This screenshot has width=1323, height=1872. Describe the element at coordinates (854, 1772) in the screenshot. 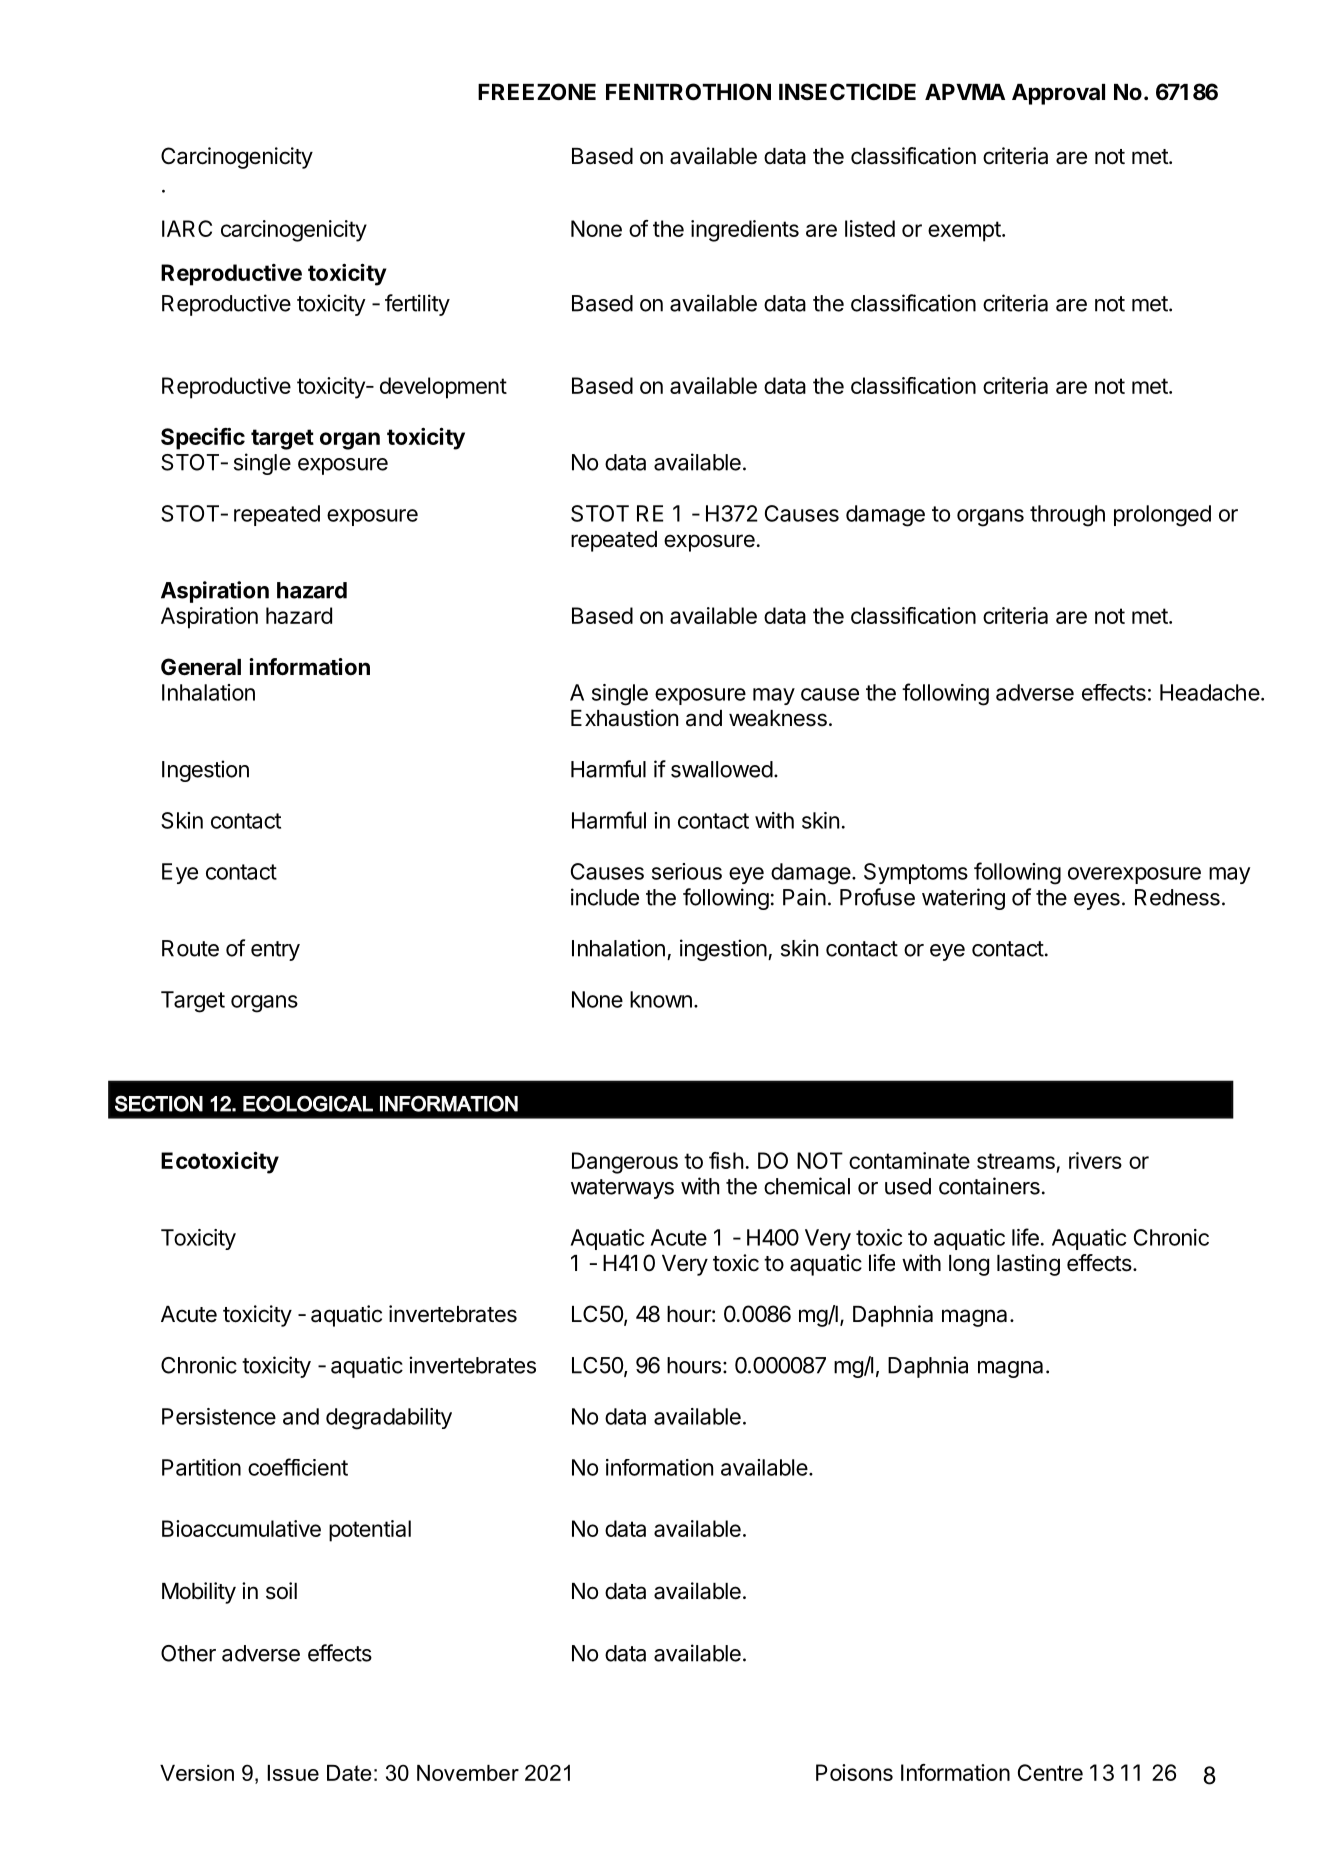

I see `Poisons` at that location.
